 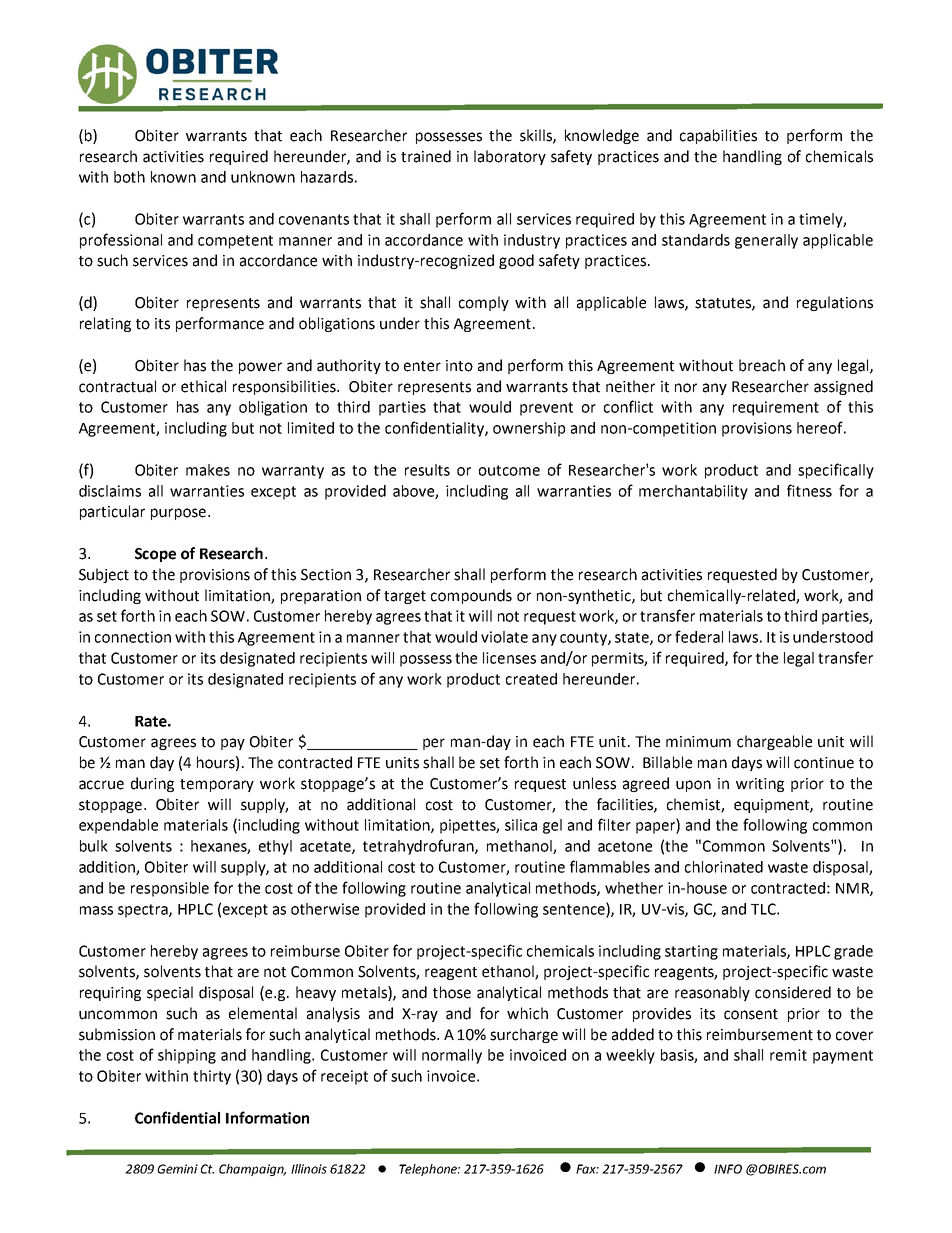 What do you see at coordinates (129, 177) in the document?
I see `both` at bounding box center [129, 177].
